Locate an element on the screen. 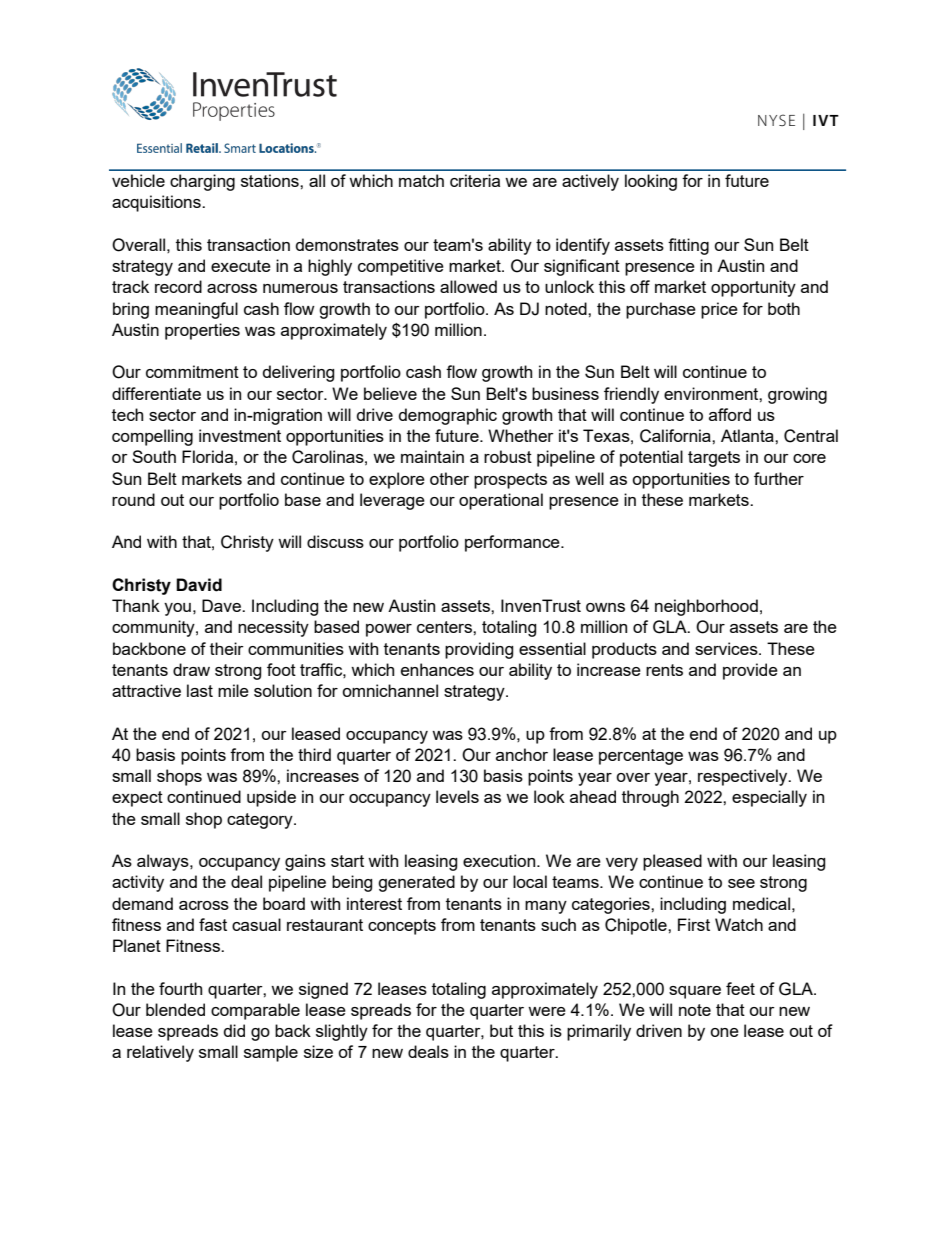  did is located at coordinates (234, 1030).
